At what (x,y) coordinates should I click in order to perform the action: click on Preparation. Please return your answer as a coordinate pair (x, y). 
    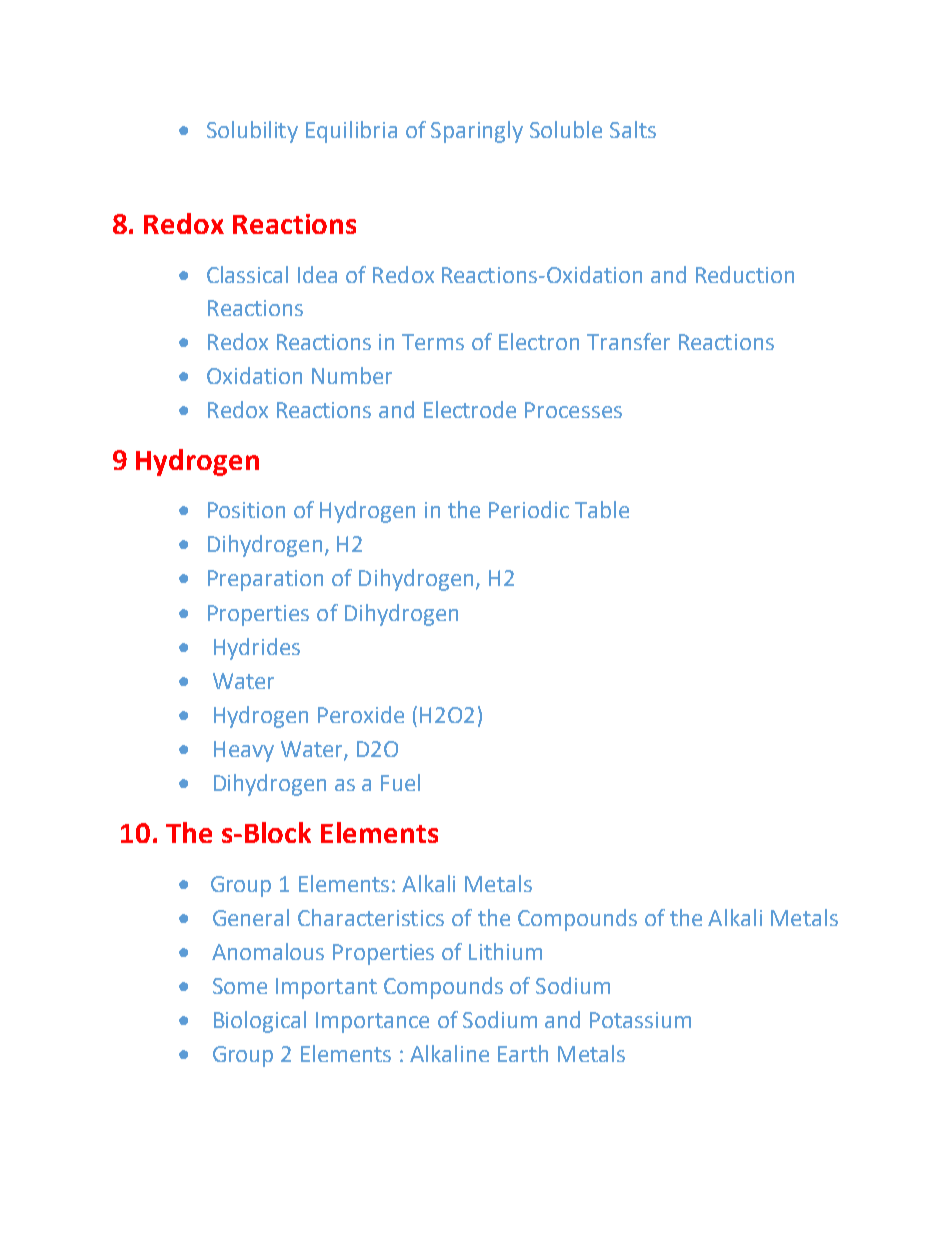
    Looking at the image, I should click on (265, 580).
